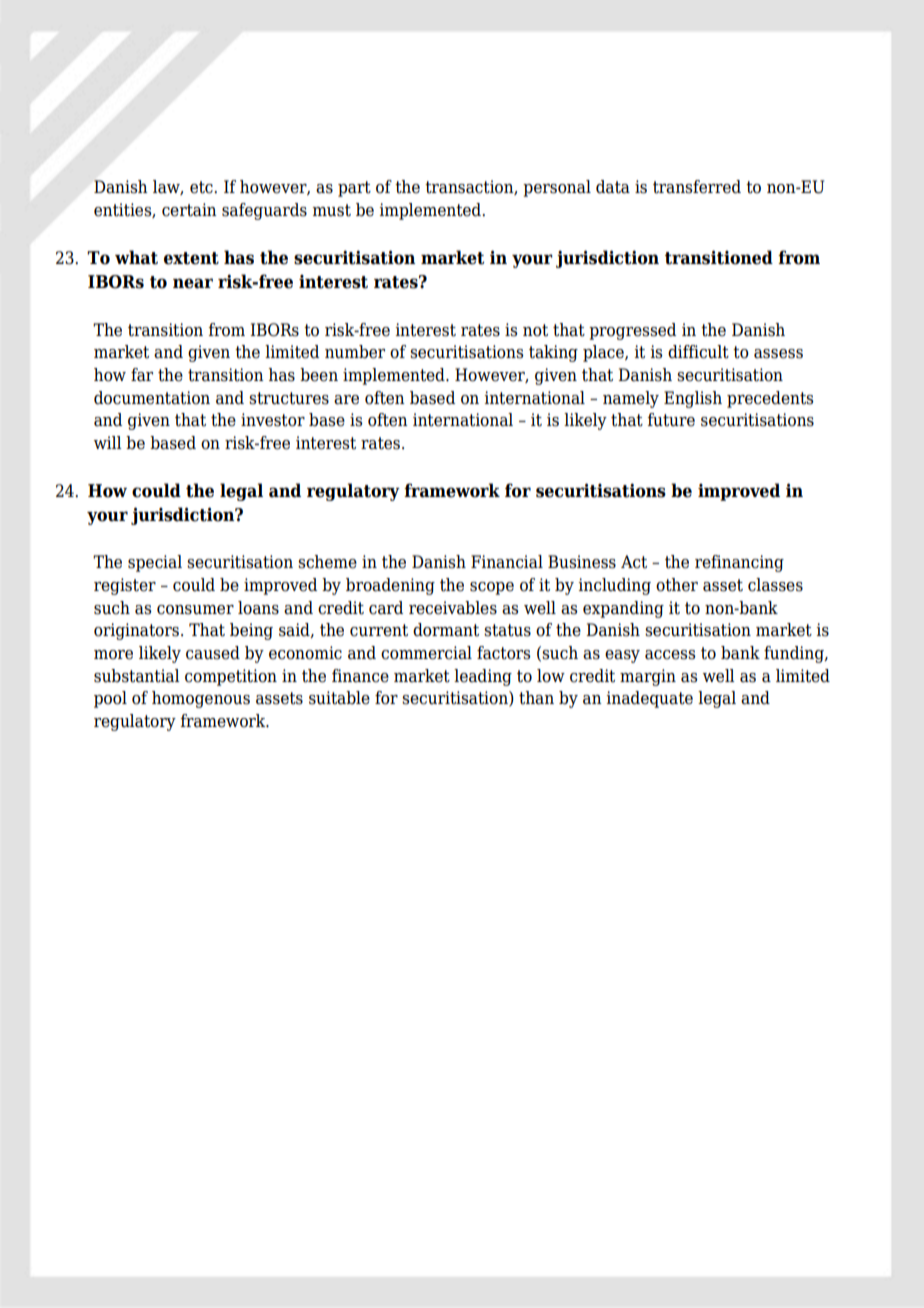 This page has width=924, height=1308. I want to click on certain, so click(189, 210).
